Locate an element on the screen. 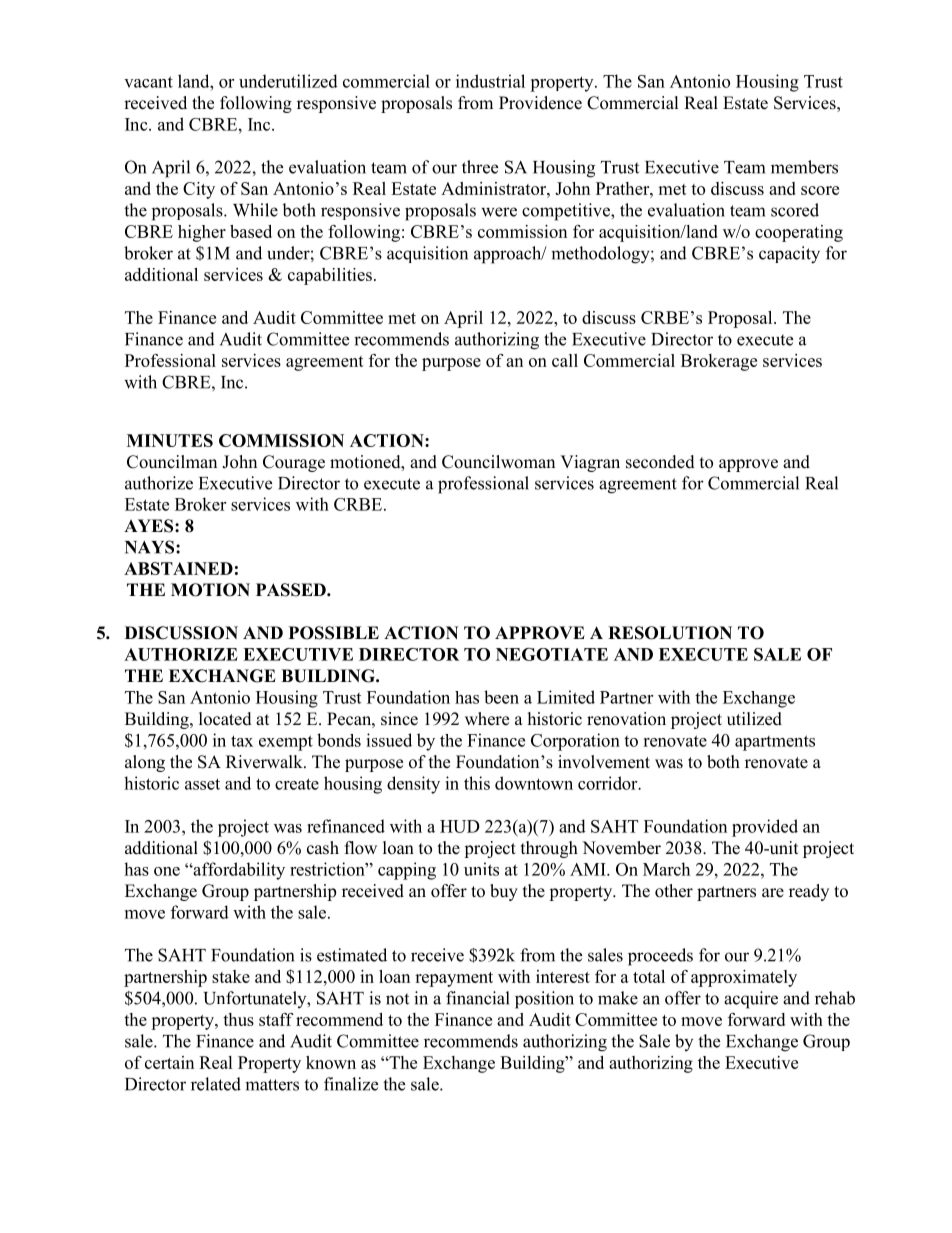 The width and height of the screenshot is (952, 1233). call is located at coordinates (565, 360).
